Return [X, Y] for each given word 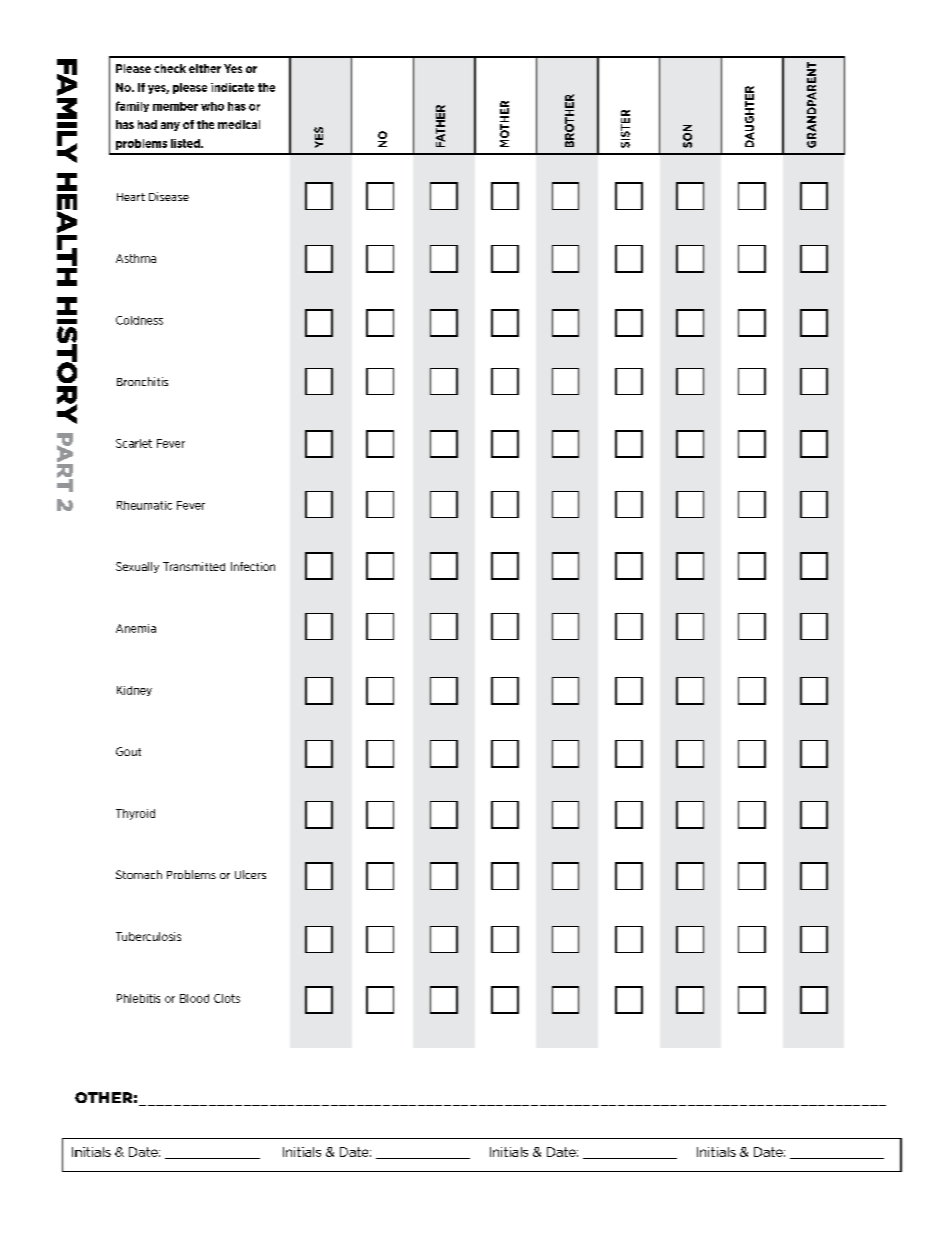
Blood [194, 998]
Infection [253, 566]
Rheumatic [144, 505]
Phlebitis [138, 998]
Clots [227, 998]
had [147, 124]
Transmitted [194, 566]
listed [186, 143]
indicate [232, 87]
